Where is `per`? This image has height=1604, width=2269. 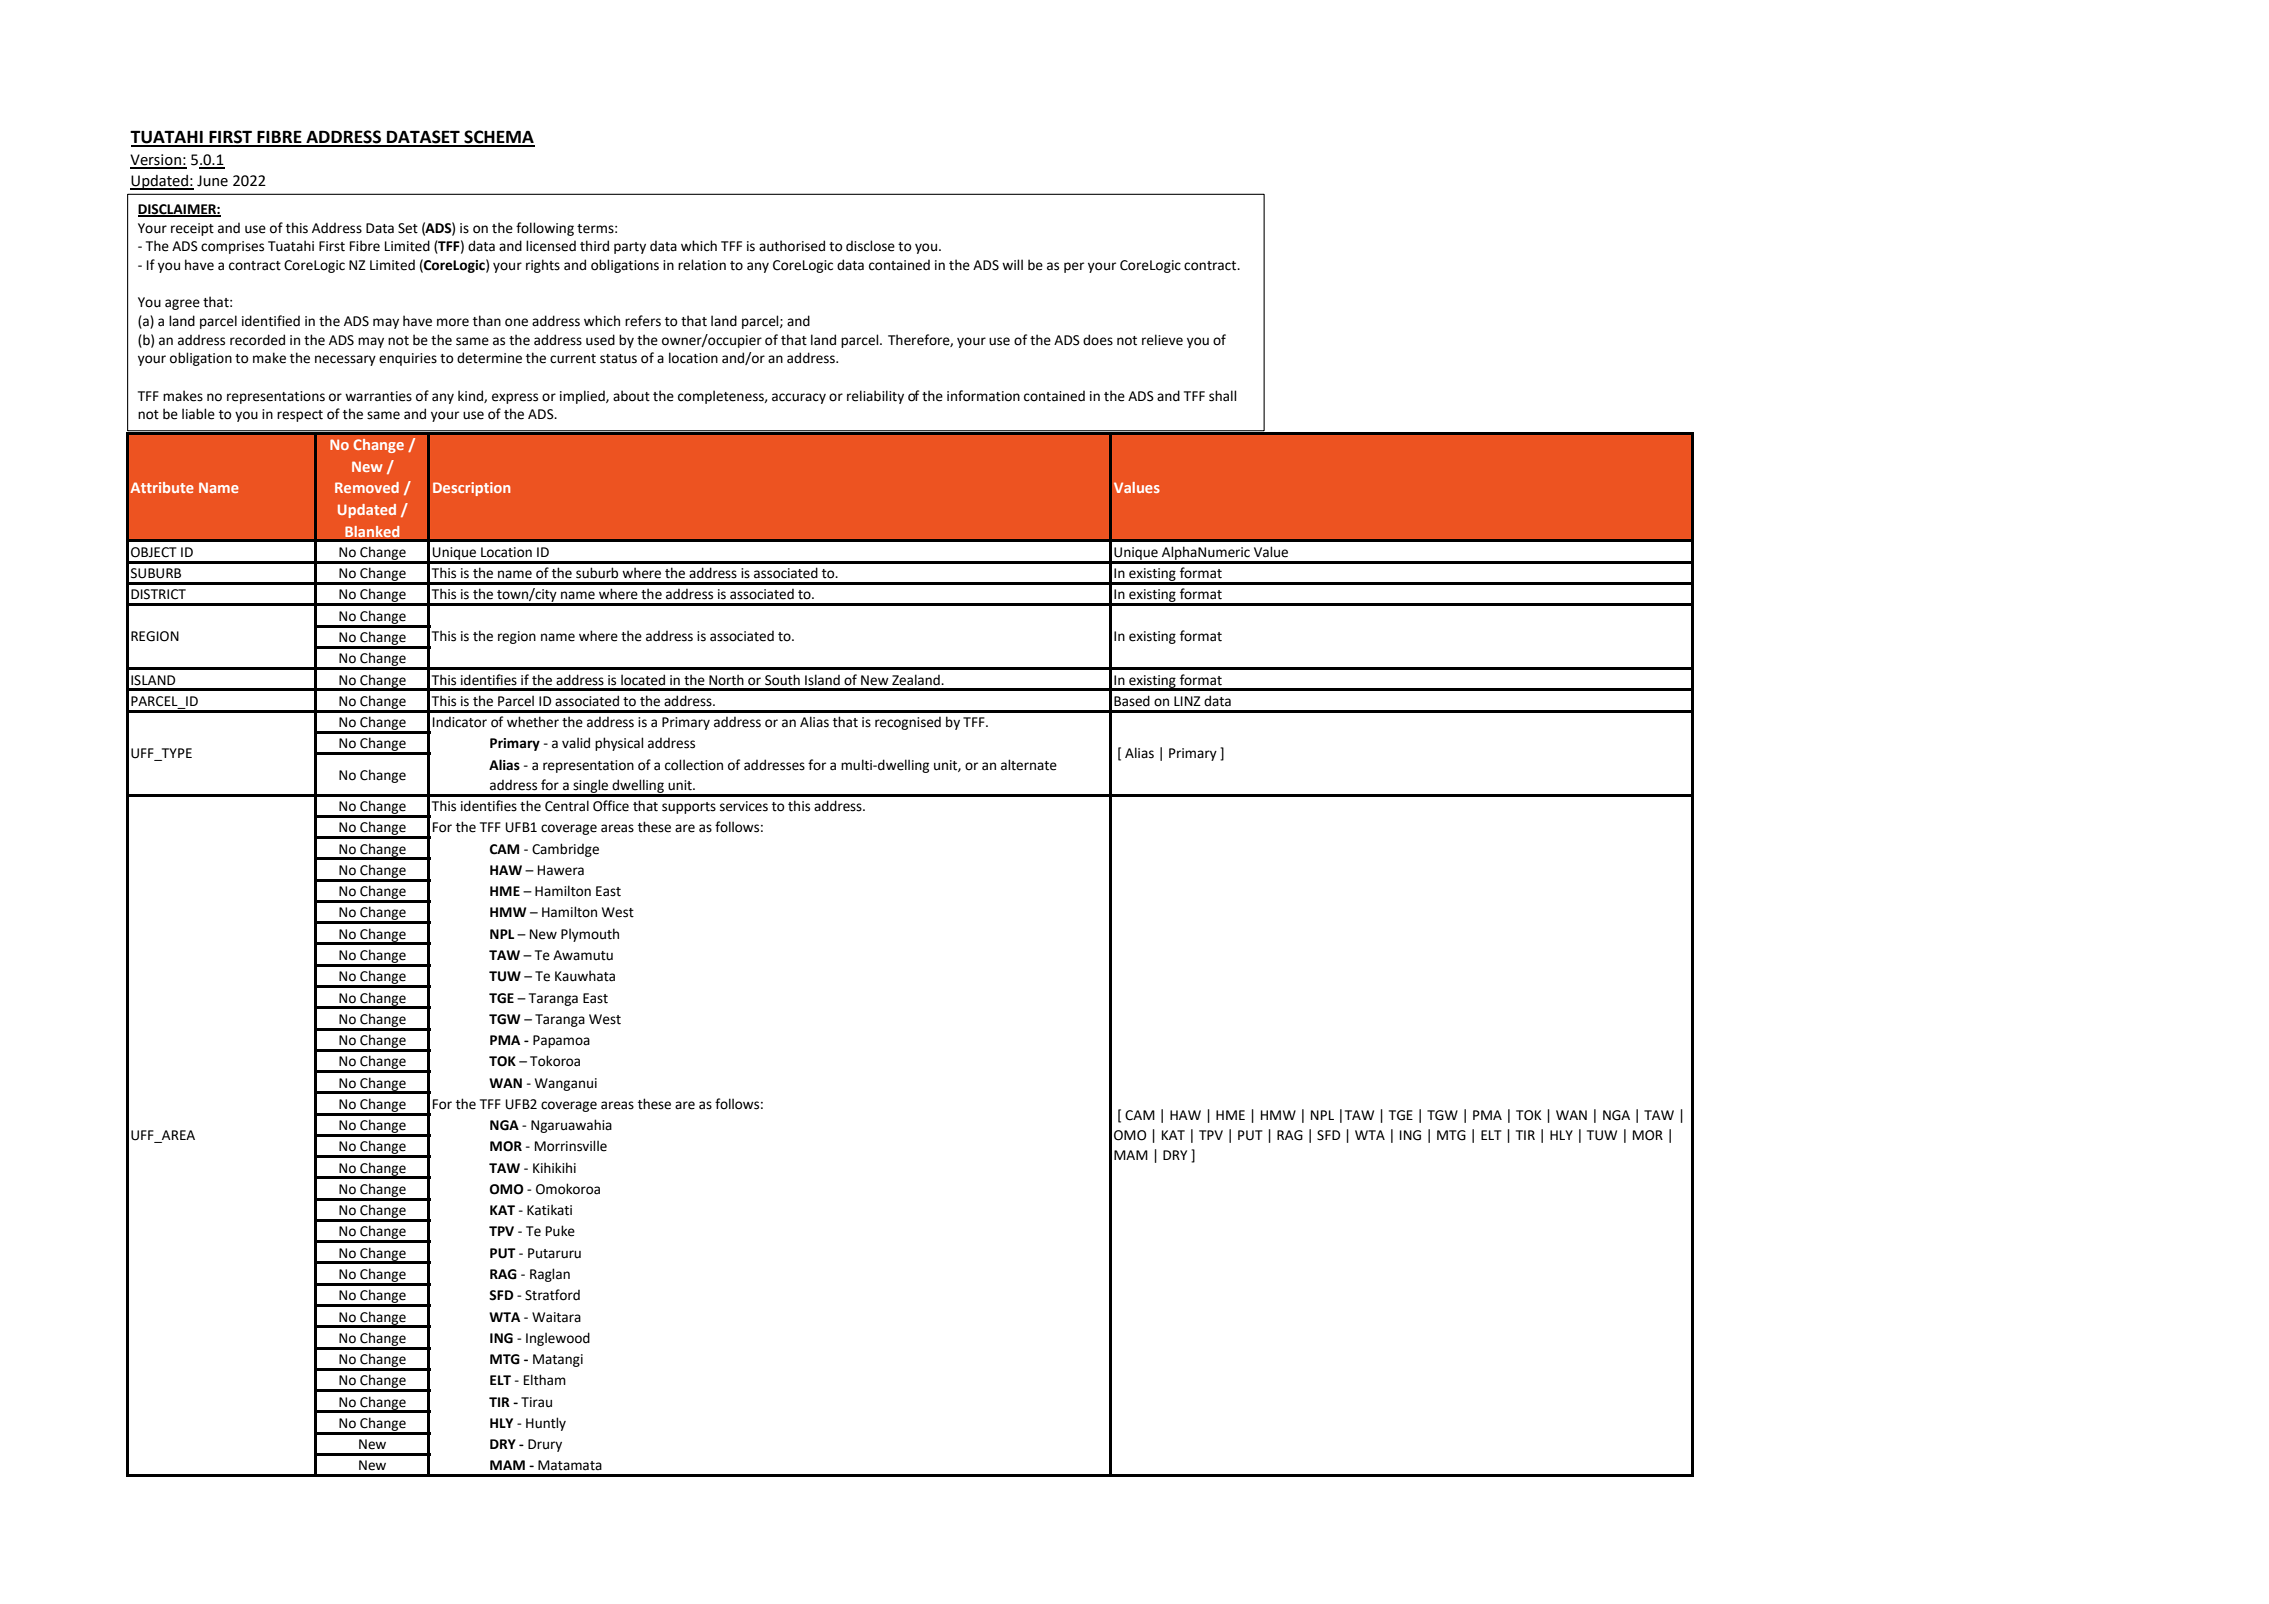 per is located at coordinates (1074, 267).
